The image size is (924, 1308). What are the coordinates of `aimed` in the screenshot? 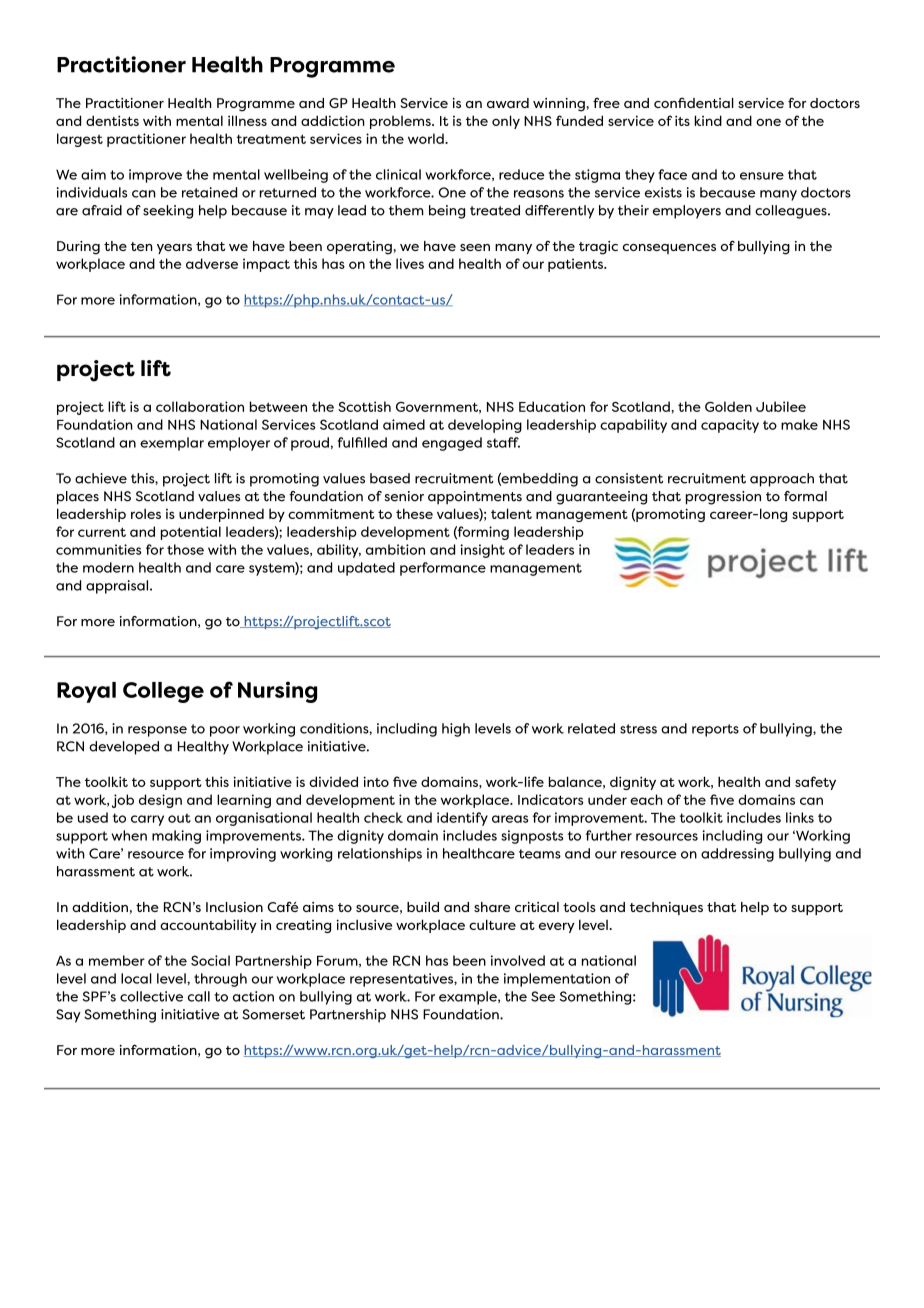 It's located at (404, 424).
